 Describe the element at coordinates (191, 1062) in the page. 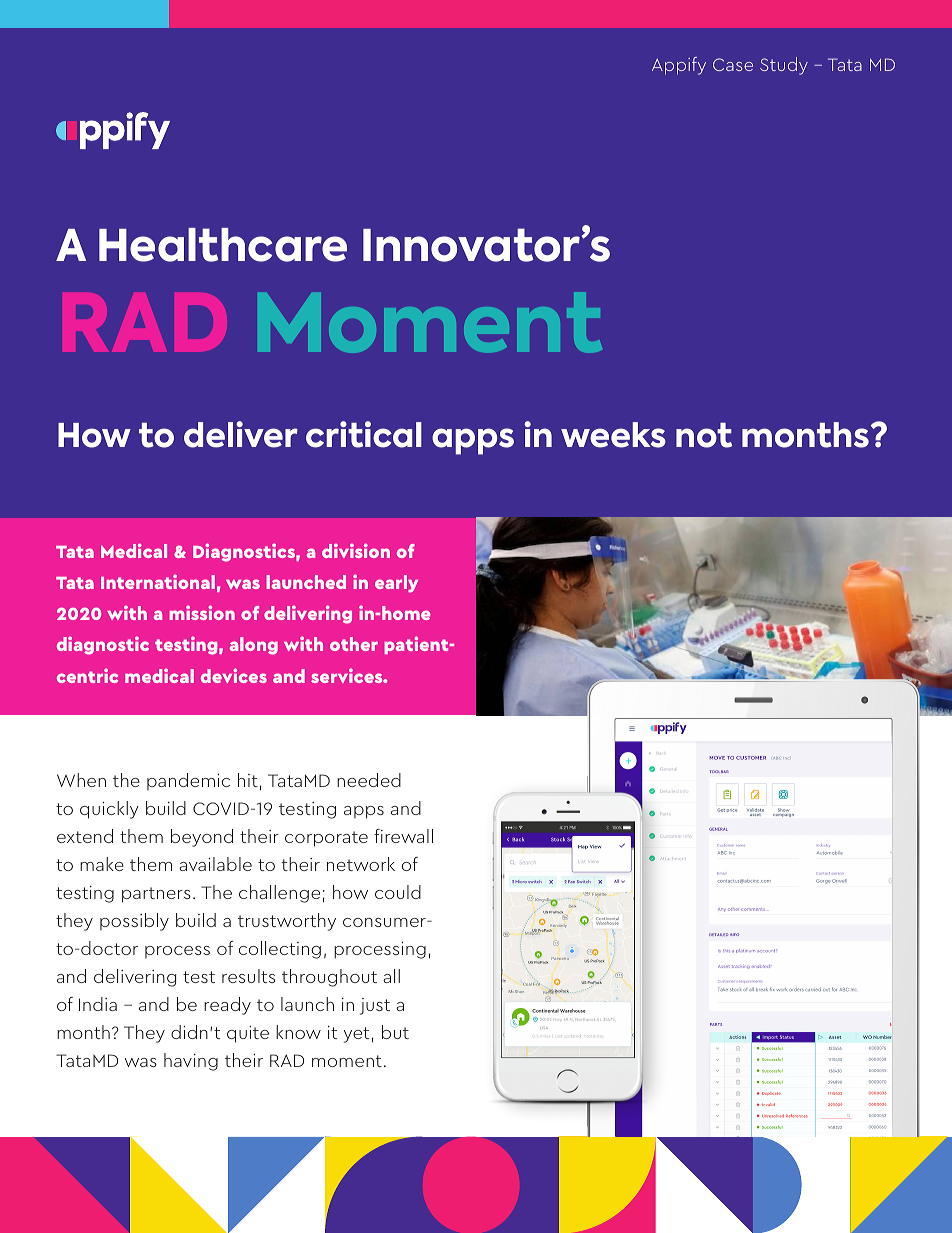

I see `having` at that location.
